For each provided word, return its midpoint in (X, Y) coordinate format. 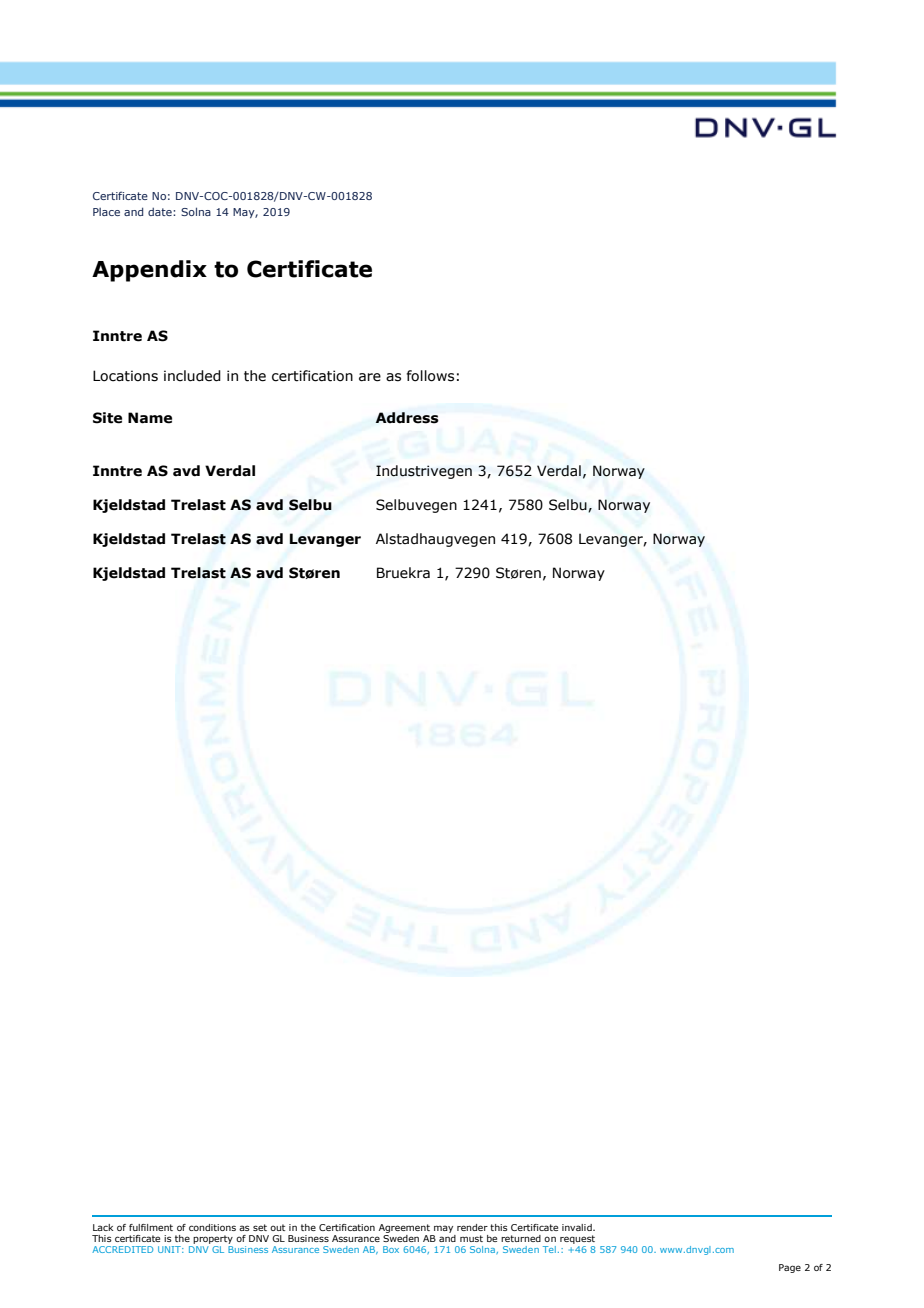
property (213, 1239)
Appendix (149, 271)
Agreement (404, 1228)
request (577, 1239)
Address (407, 418)
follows (430, 376)
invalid (578, 1227)
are (370, 377)
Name (150, 418)
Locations (125, 376)
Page (790, 1268)
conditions (212, 1227)
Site (107, 418)
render (472, 1227)
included (192, 376)
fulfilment (151, 1227)
